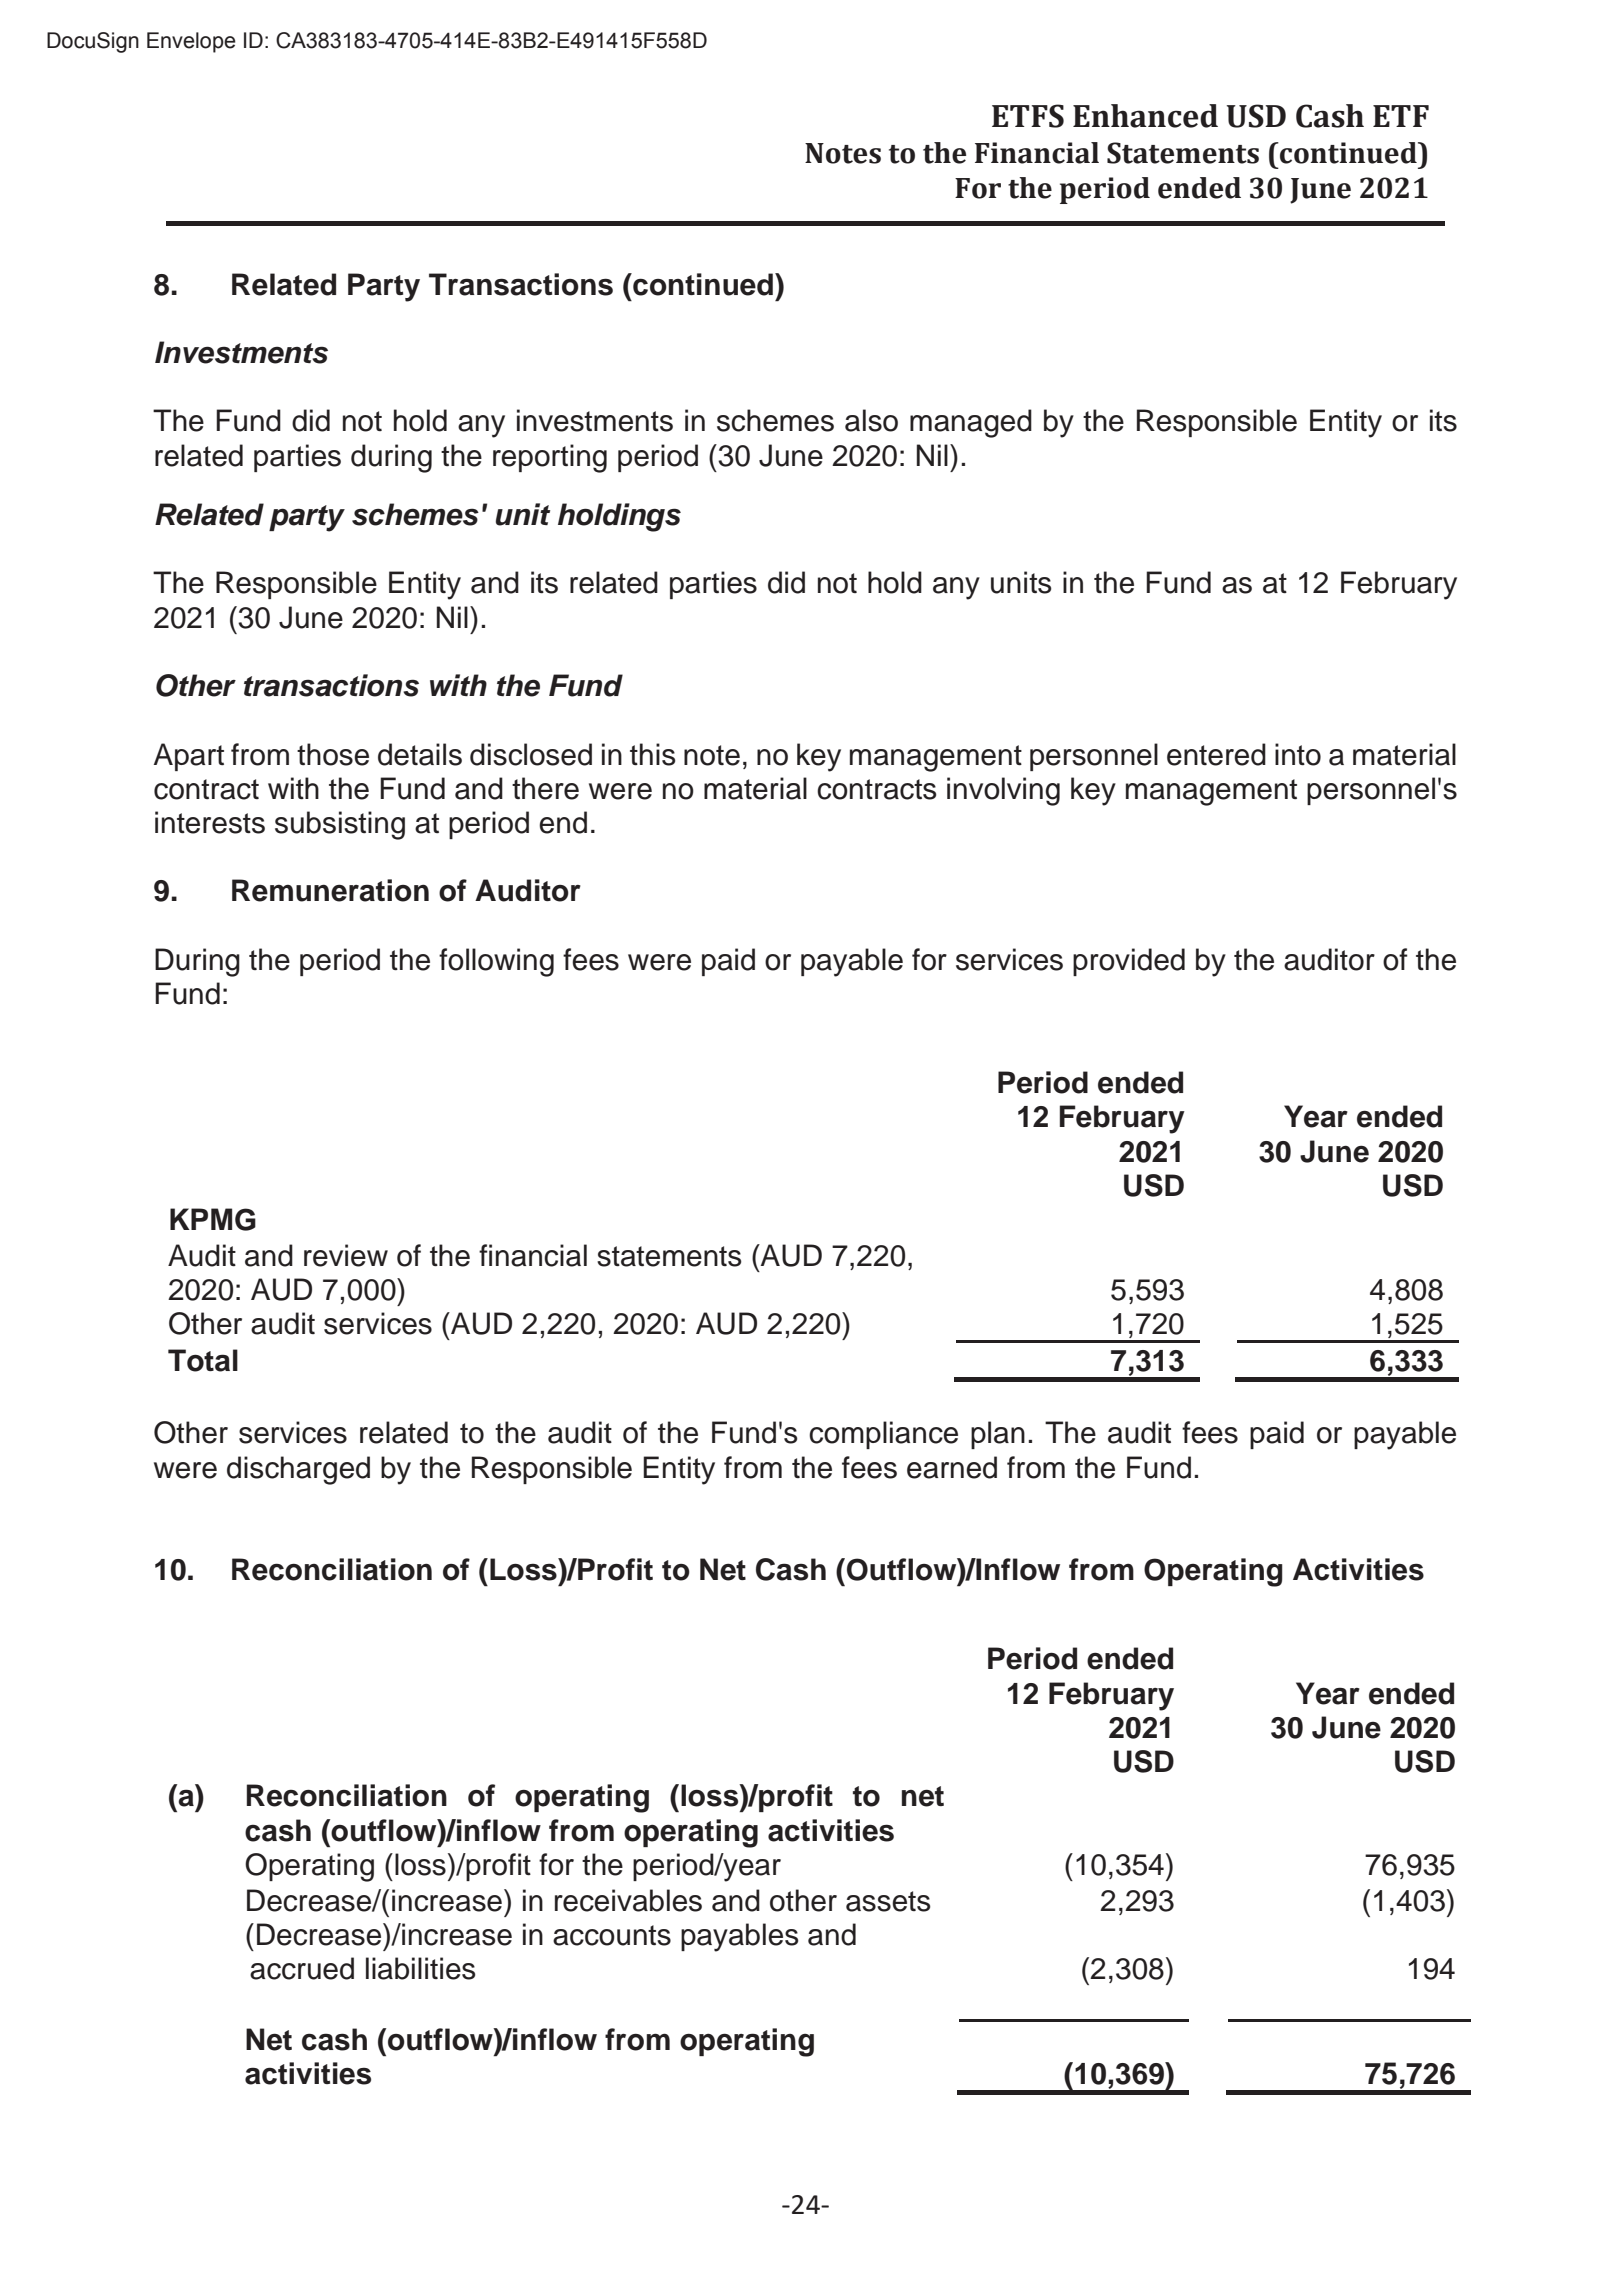  What do you see at coordinates (330, 890) in the image?
I see `Remuneration` at bounding box center [330, 890].
